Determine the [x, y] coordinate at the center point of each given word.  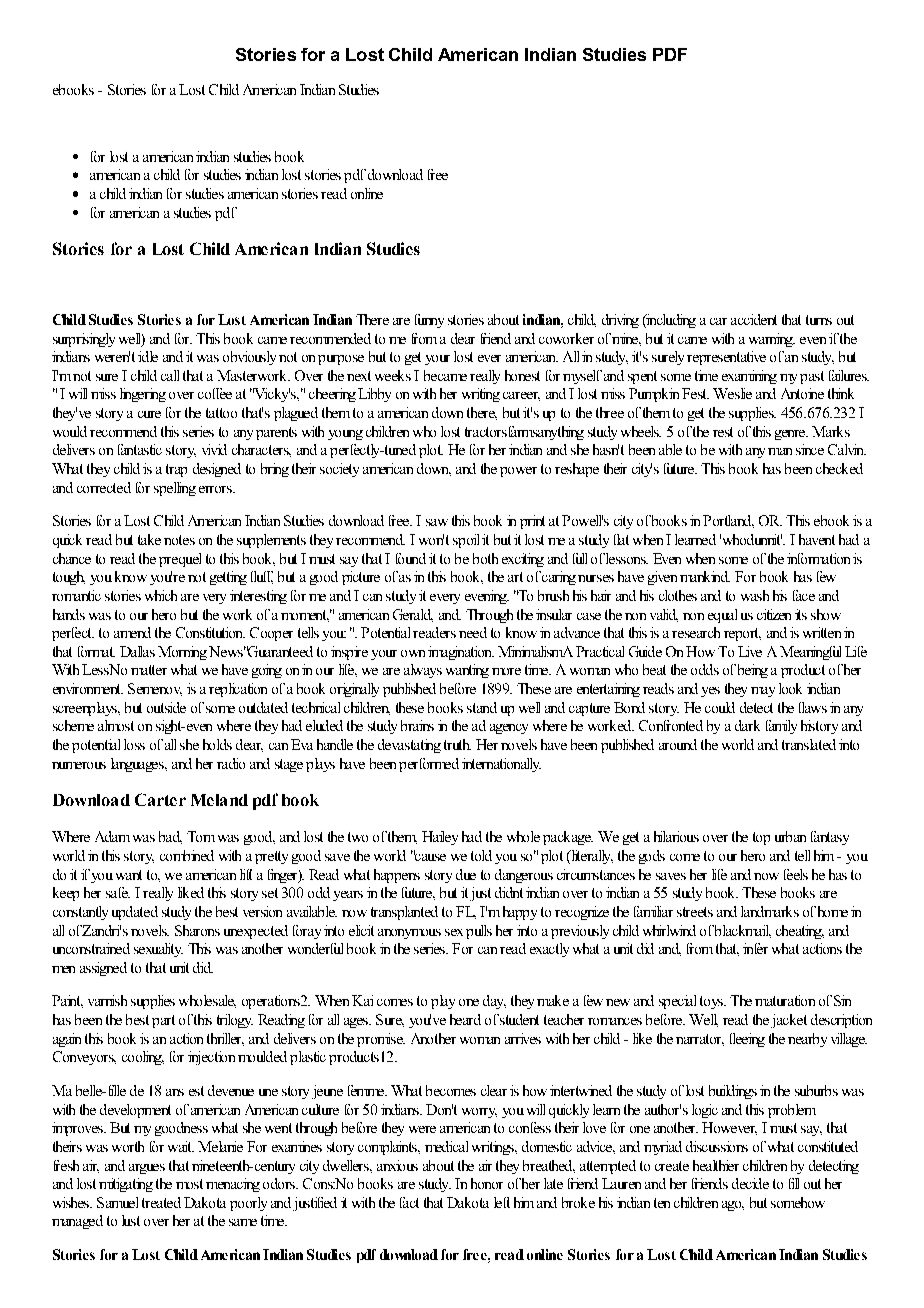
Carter [160, 799]
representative [726, 358]
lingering [143, 395]
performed [429, 765]
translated [809, 744]
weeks [393, 375]
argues [147, 1169]
